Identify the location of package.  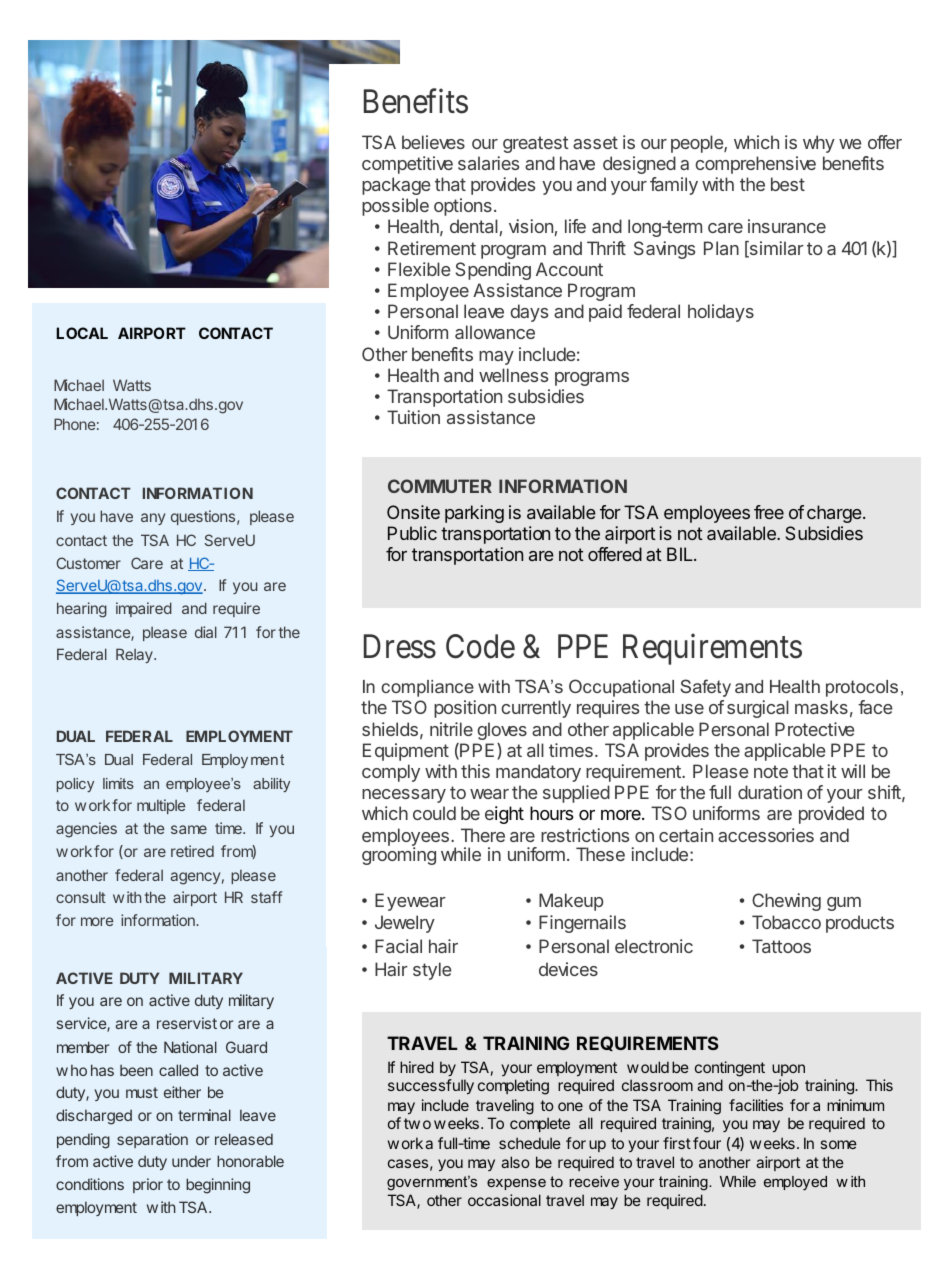
(396, 186).
